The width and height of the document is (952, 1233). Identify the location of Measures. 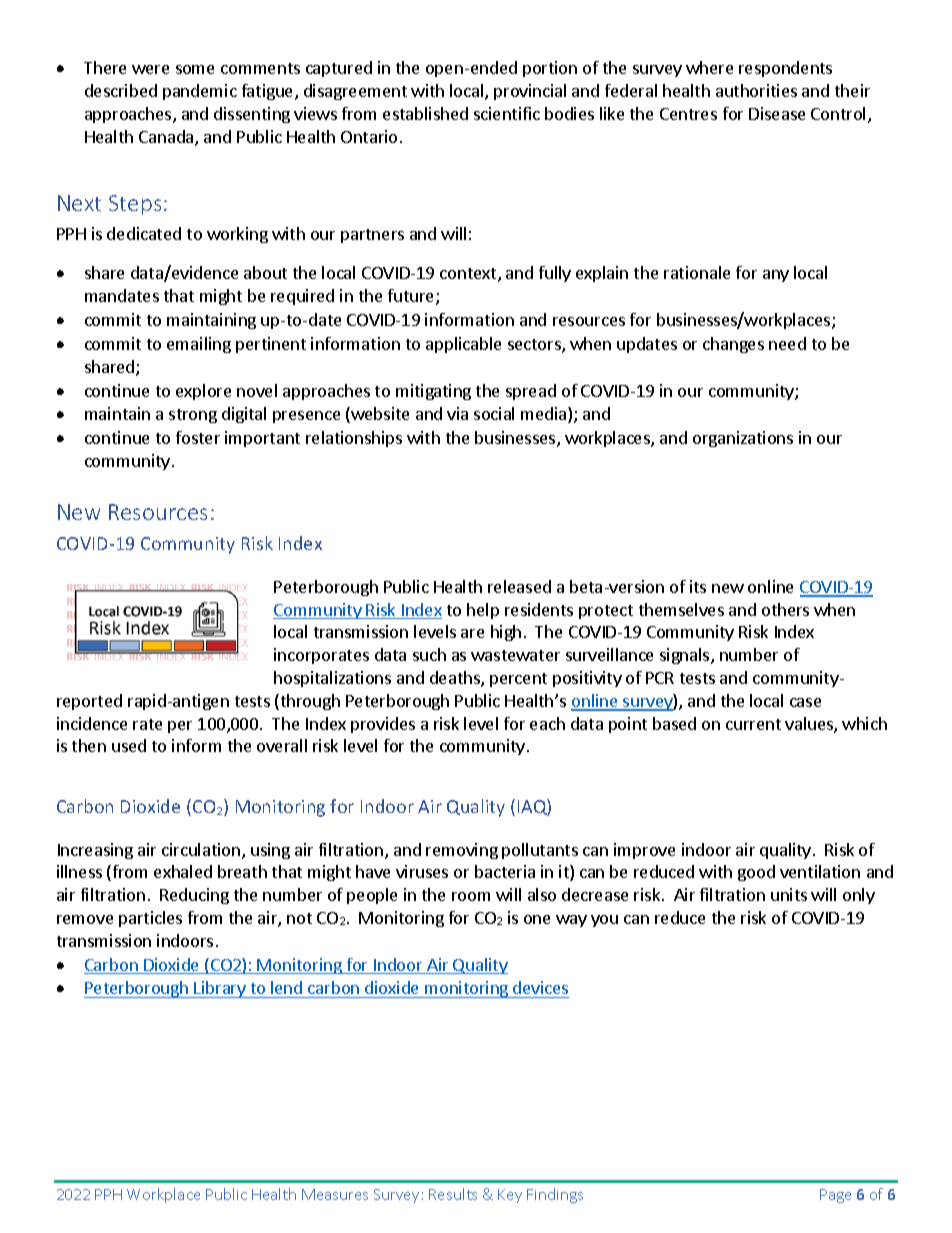
(335, 1194).
